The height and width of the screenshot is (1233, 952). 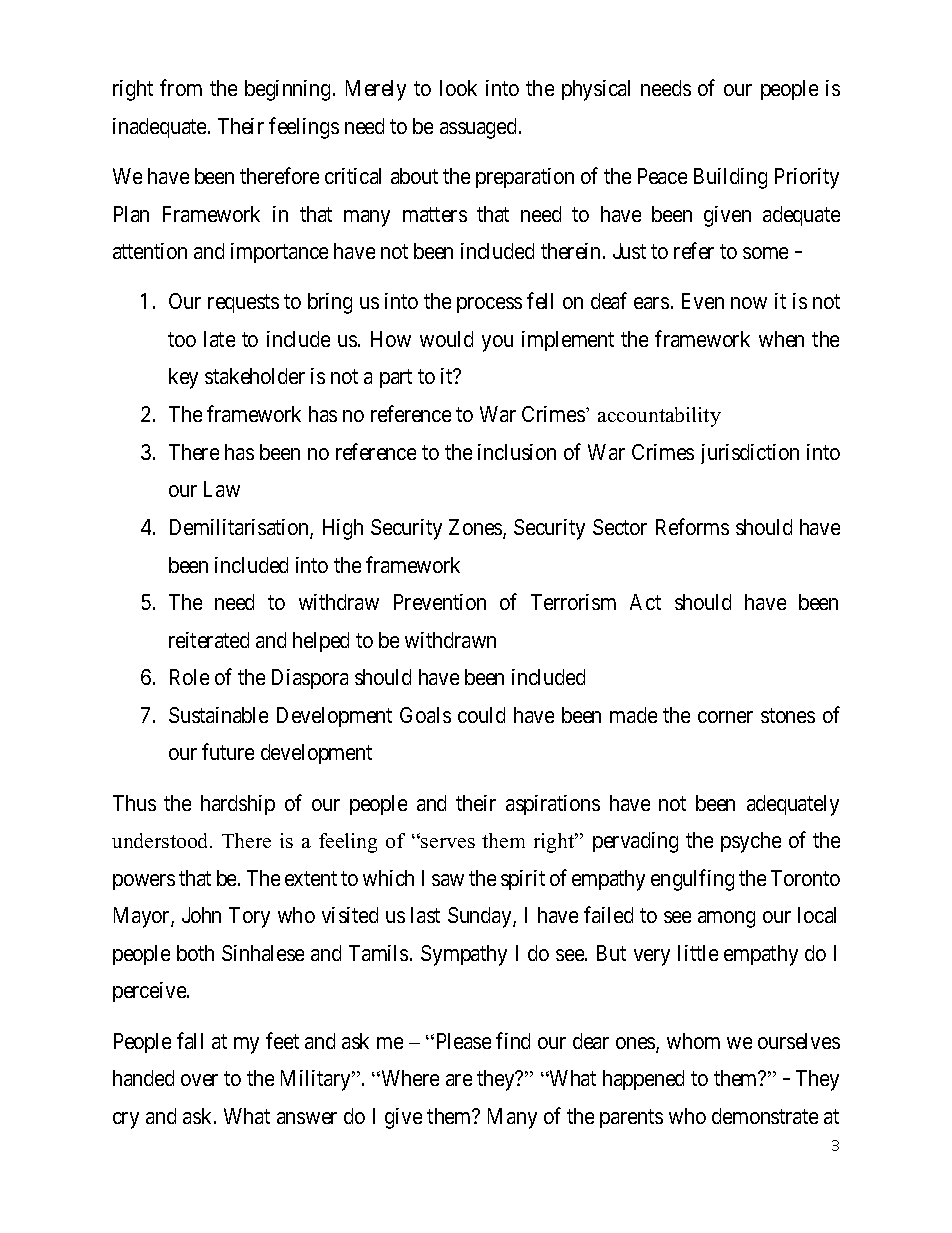 I want to click on Act, so click(x=645, y=602).
